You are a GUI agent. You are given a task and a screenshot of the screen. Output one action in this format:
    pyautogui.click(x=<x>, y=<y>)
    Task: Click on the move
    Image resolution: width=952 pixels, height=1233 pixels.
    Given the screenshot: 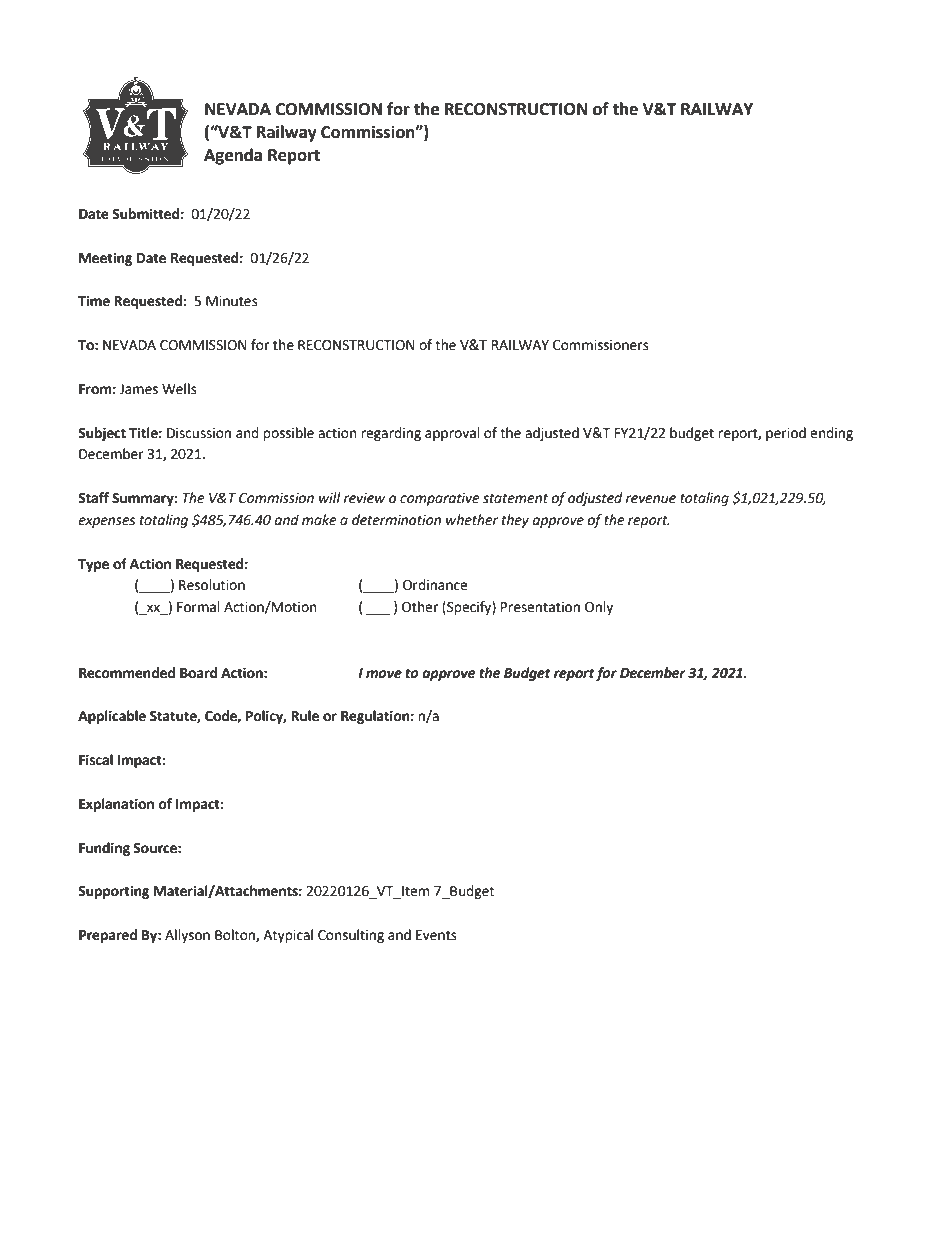 What is the action you would take?
    pyautogui.click(x=384, y=674)
